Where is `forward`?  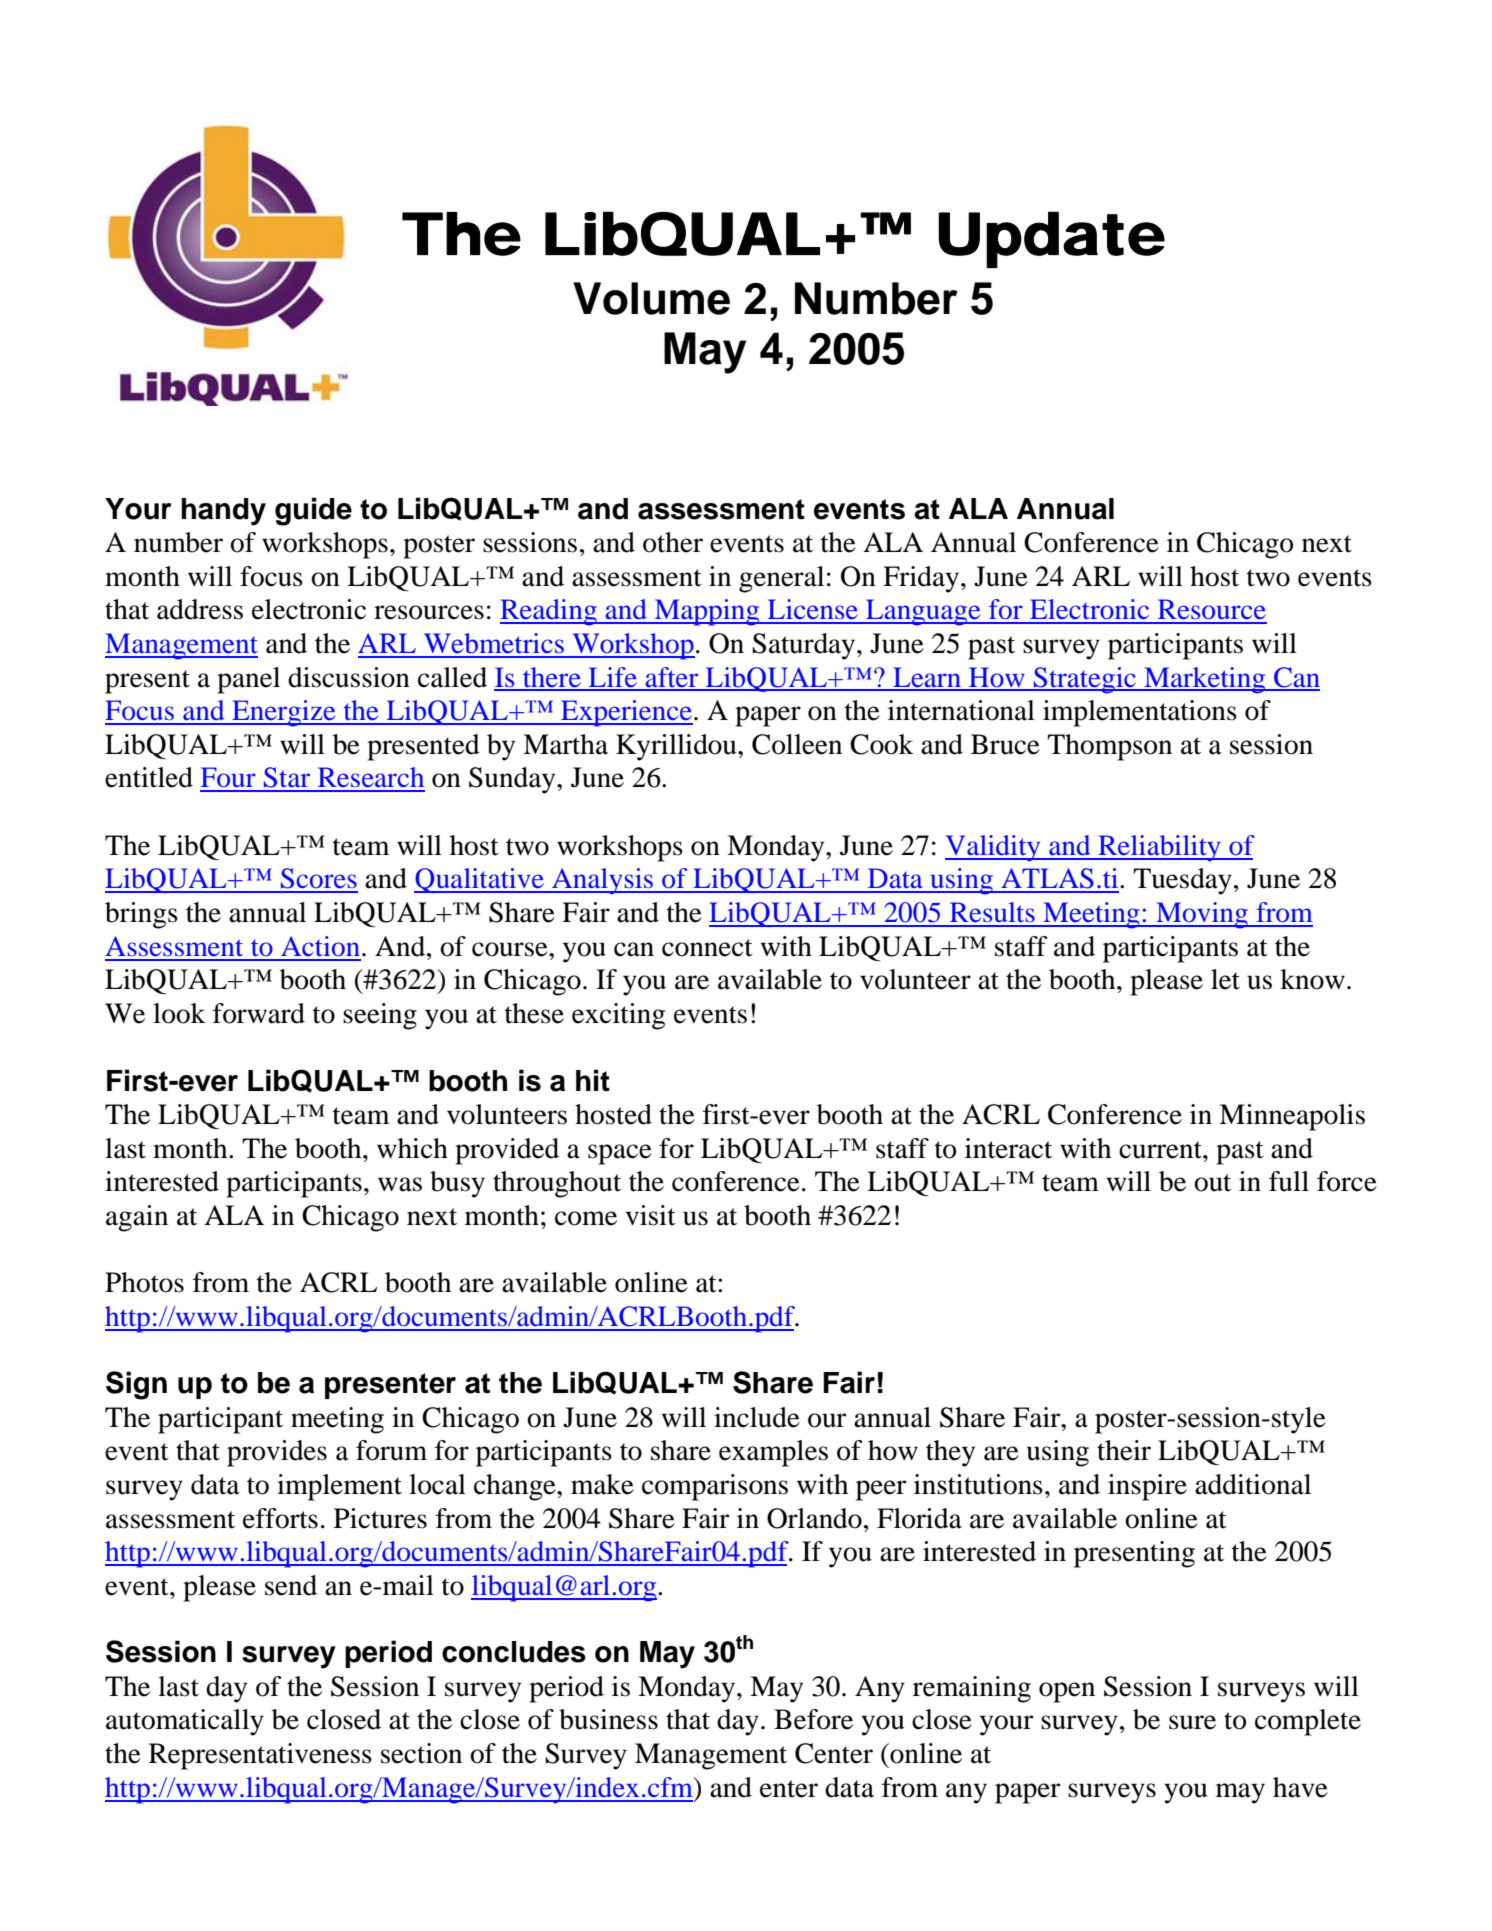
forward is located at coordinates (259, 1013).
